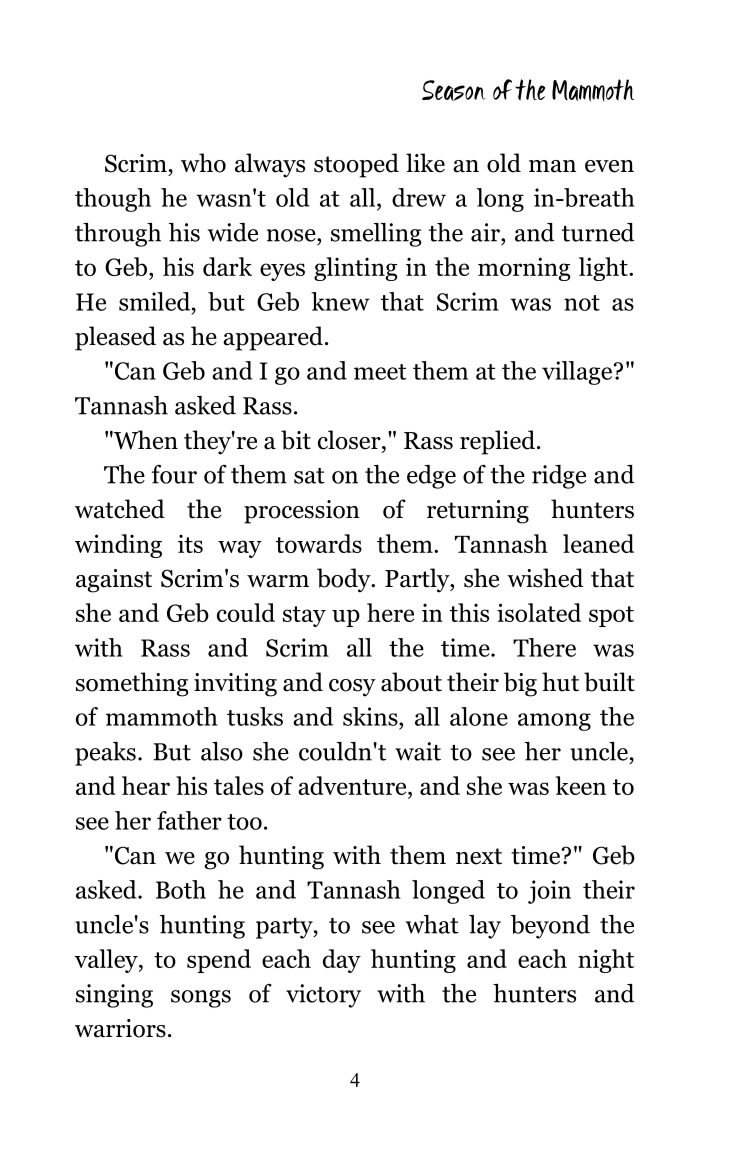 Image resolution: width=733 pixels, height=1172 pixels. Describe the element at coordinates (227, 266) in the image. I see `dark` at that location.
